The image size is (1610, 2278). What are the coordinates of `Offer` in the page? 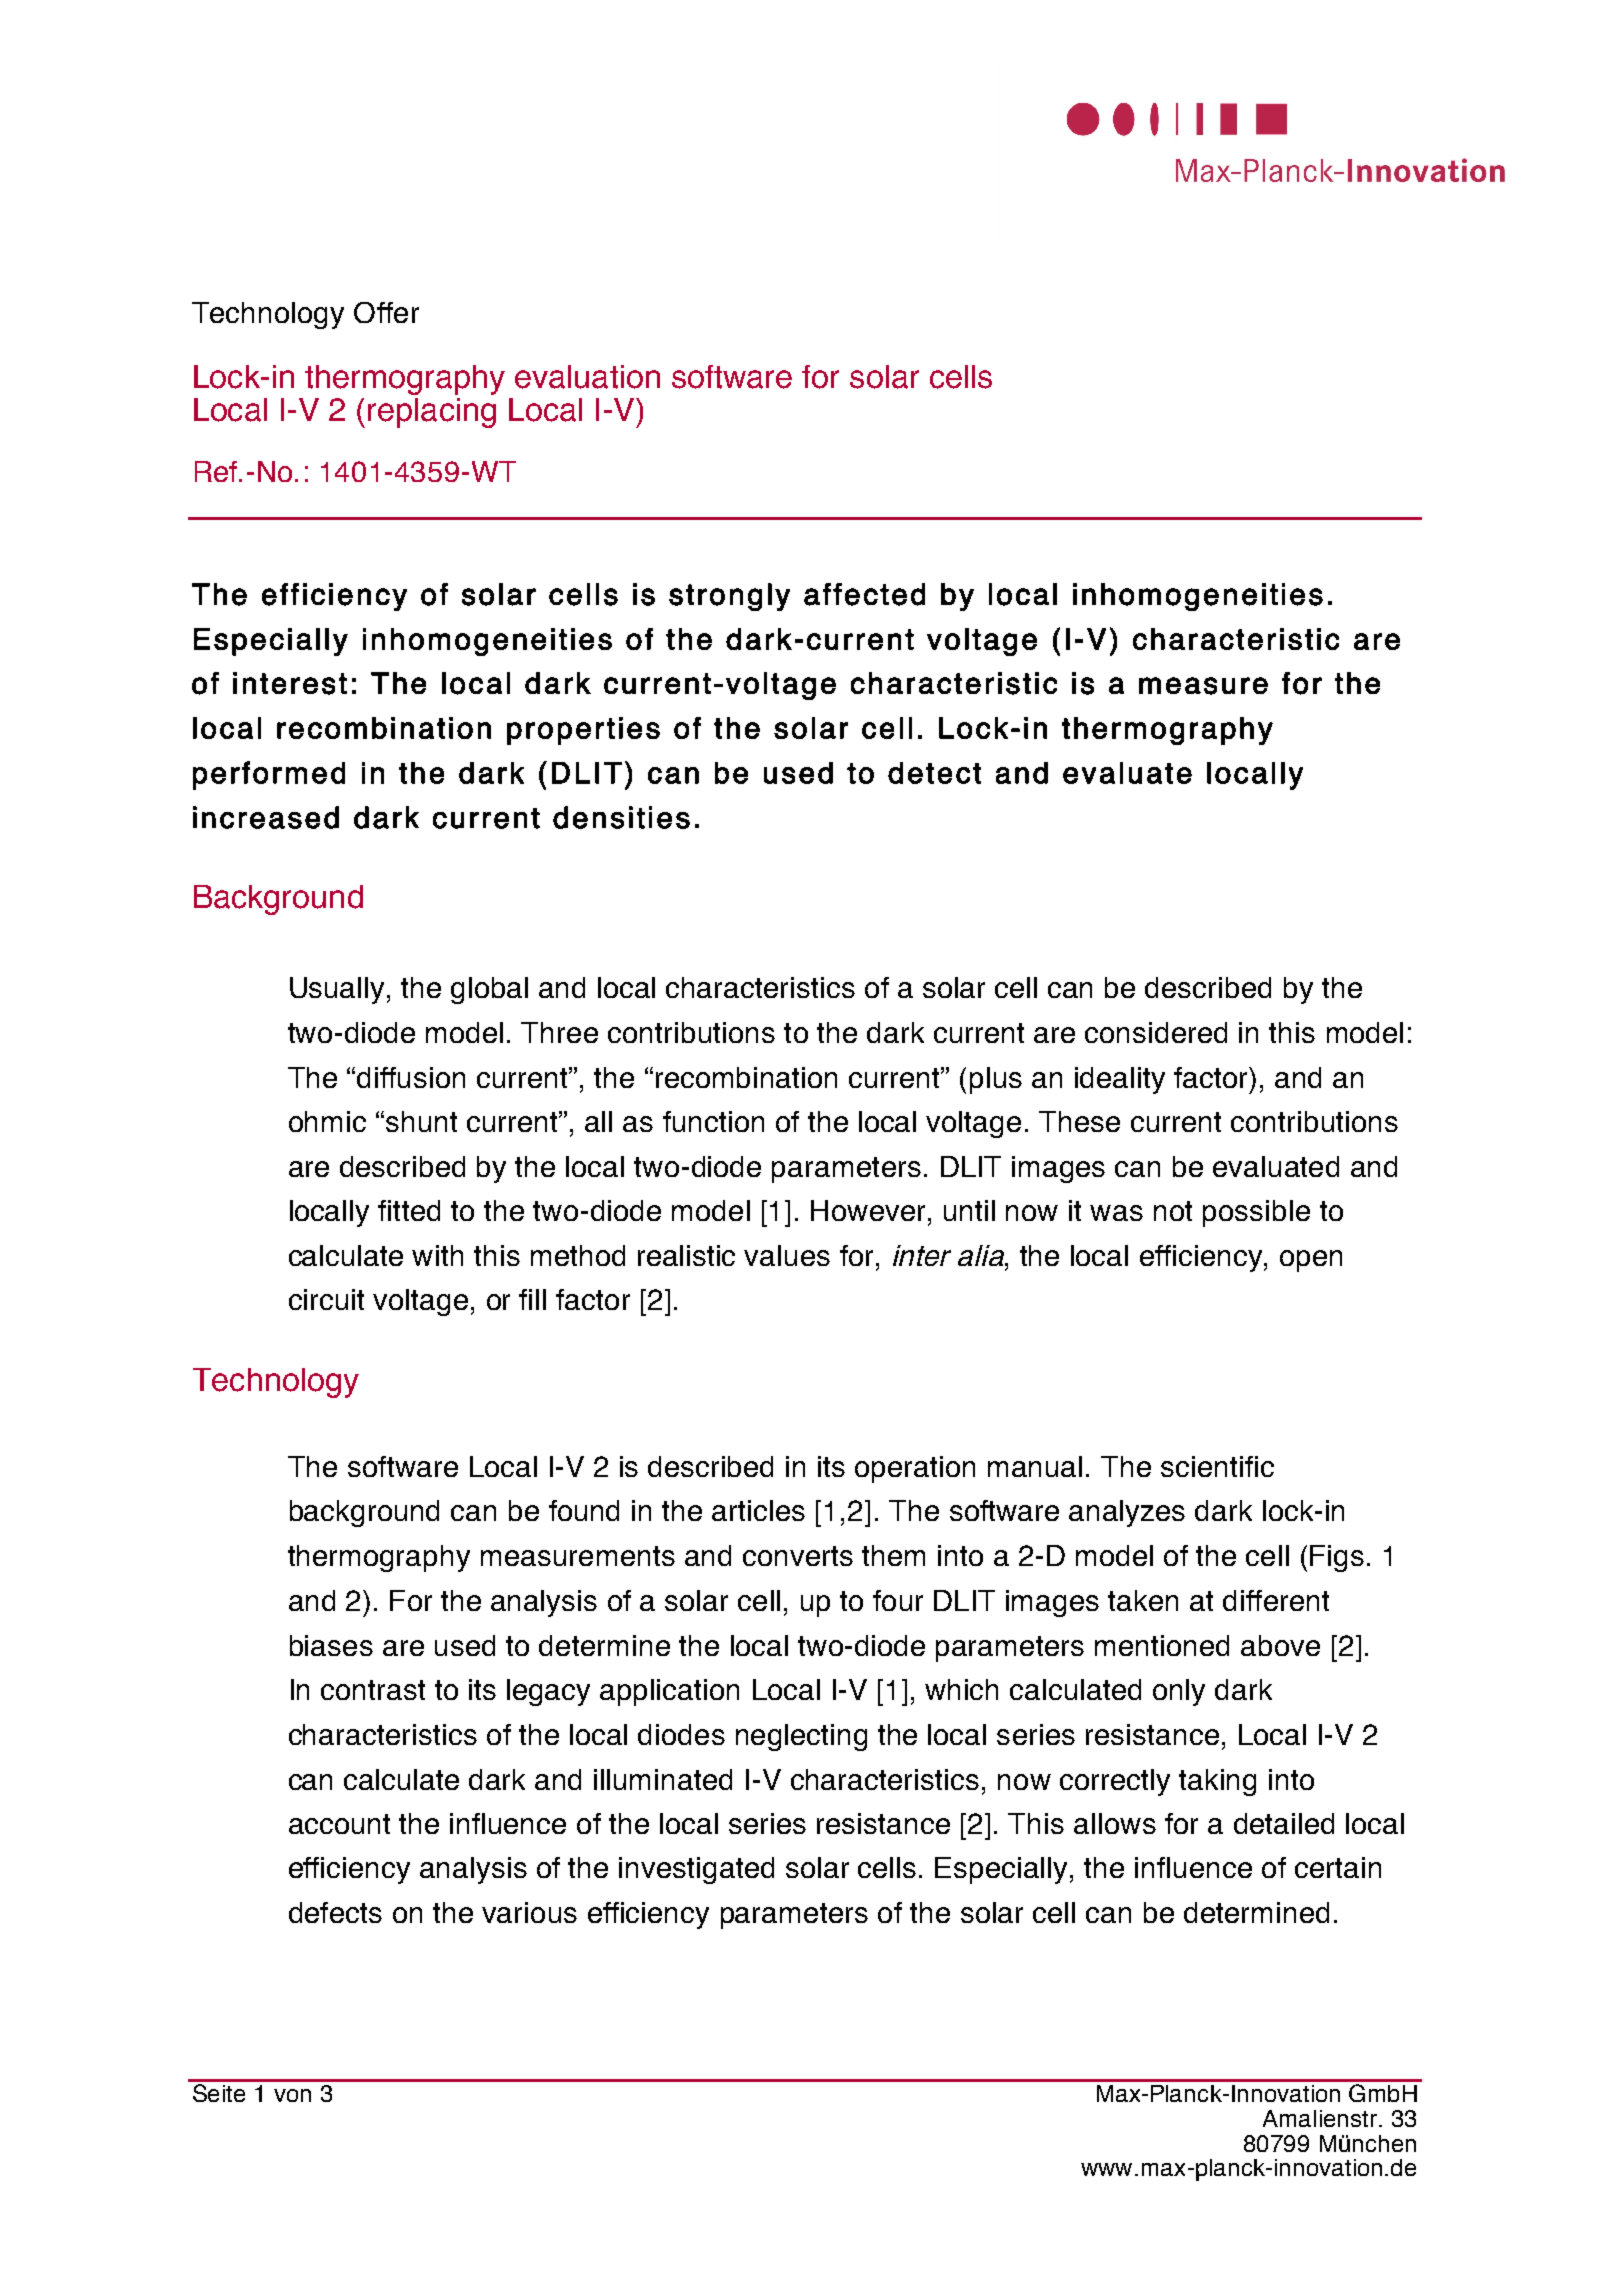 It's located at (386, 312).
